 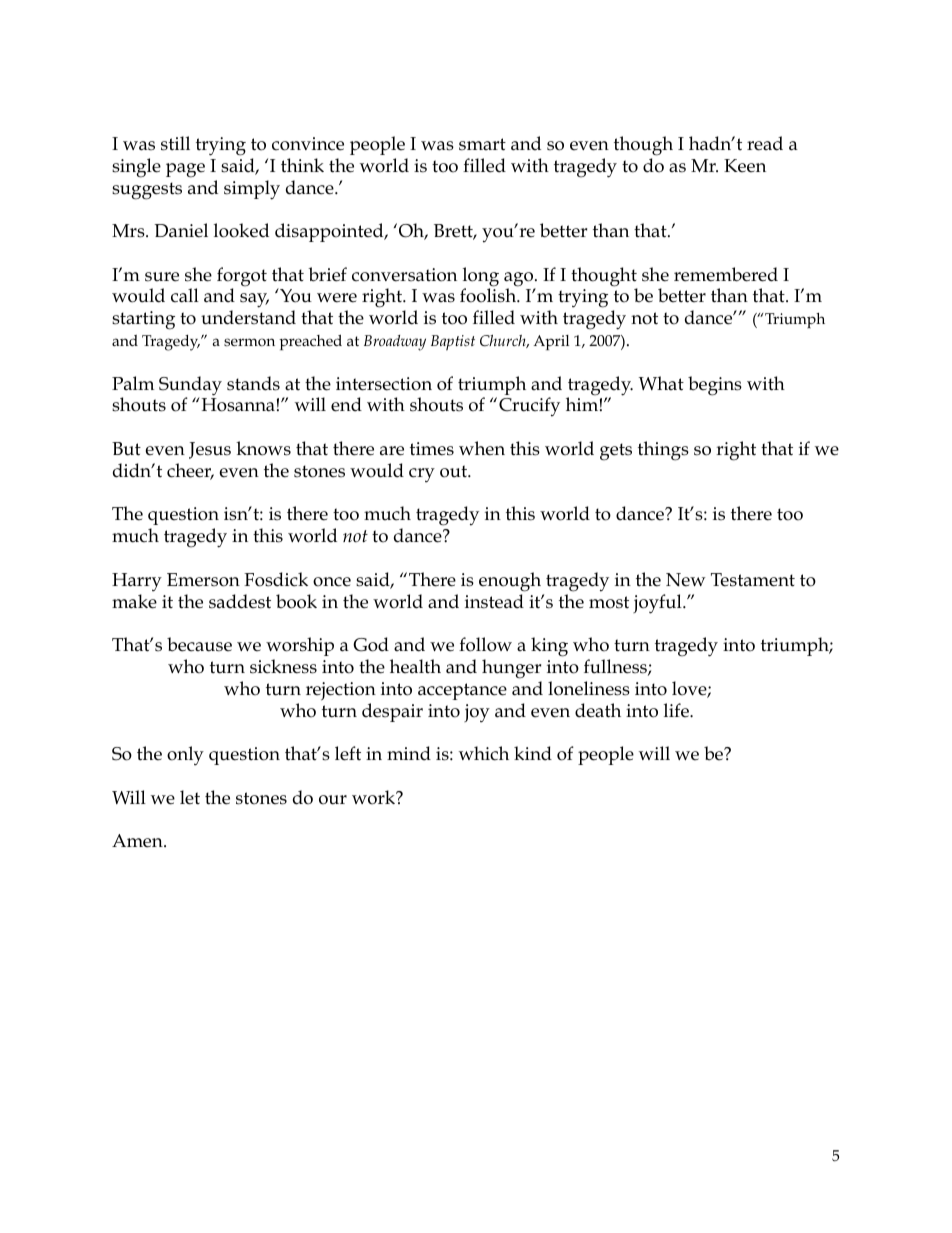 What do you see at coordinates (203, 580) in the screenshot?
I see `Emerson` at bounding box center [203, 580].
